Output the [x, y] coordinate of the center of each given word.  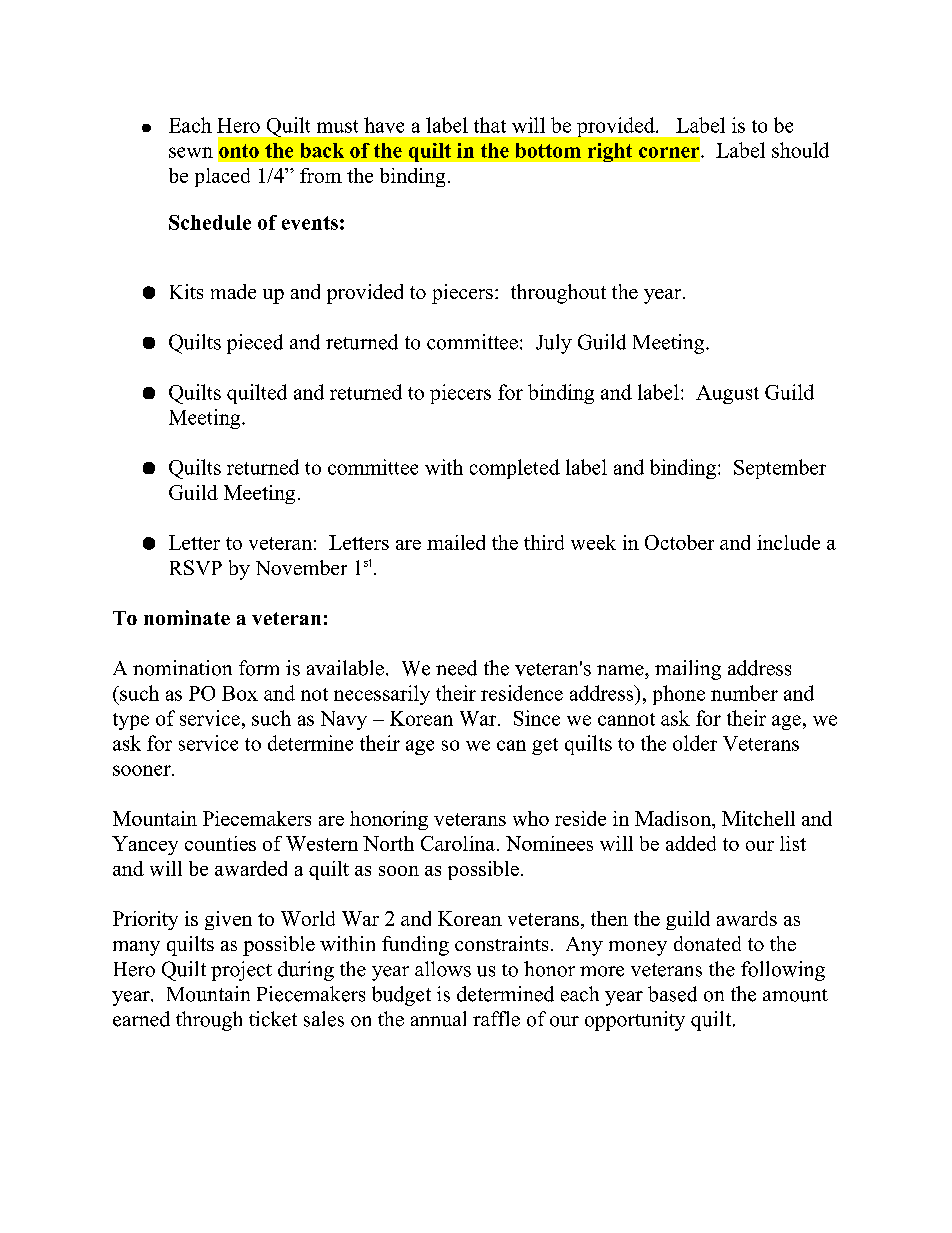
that [490, 125]
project [241, 971]
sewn [191, 152]
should [800, 150]
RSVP [196, 567]
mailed [456, 542]
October [679, 542]
